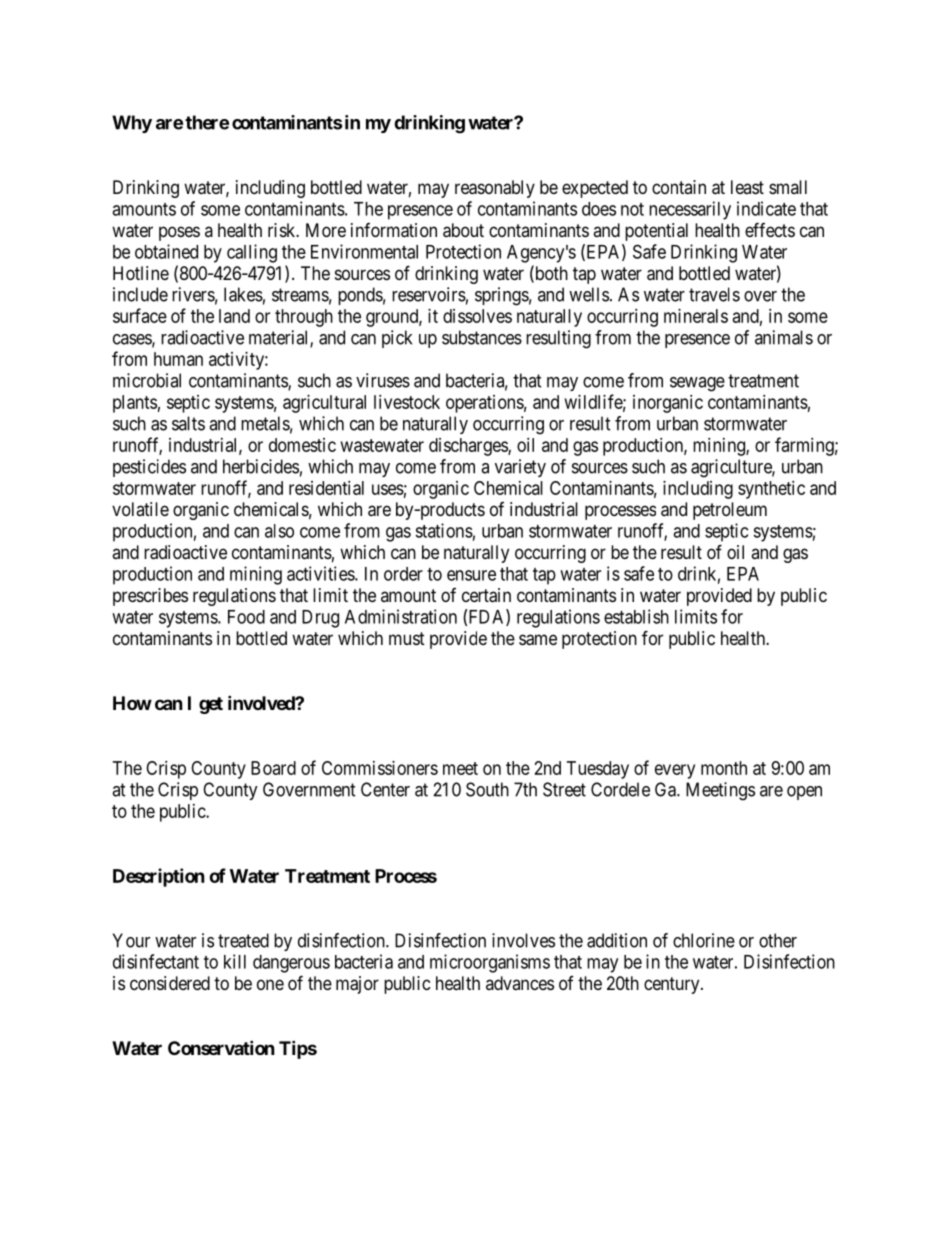 The width and height of the image is (952, 1233). Describe the element at coordinates (221, 1047) in the image. I see `Conservation` at that location.
